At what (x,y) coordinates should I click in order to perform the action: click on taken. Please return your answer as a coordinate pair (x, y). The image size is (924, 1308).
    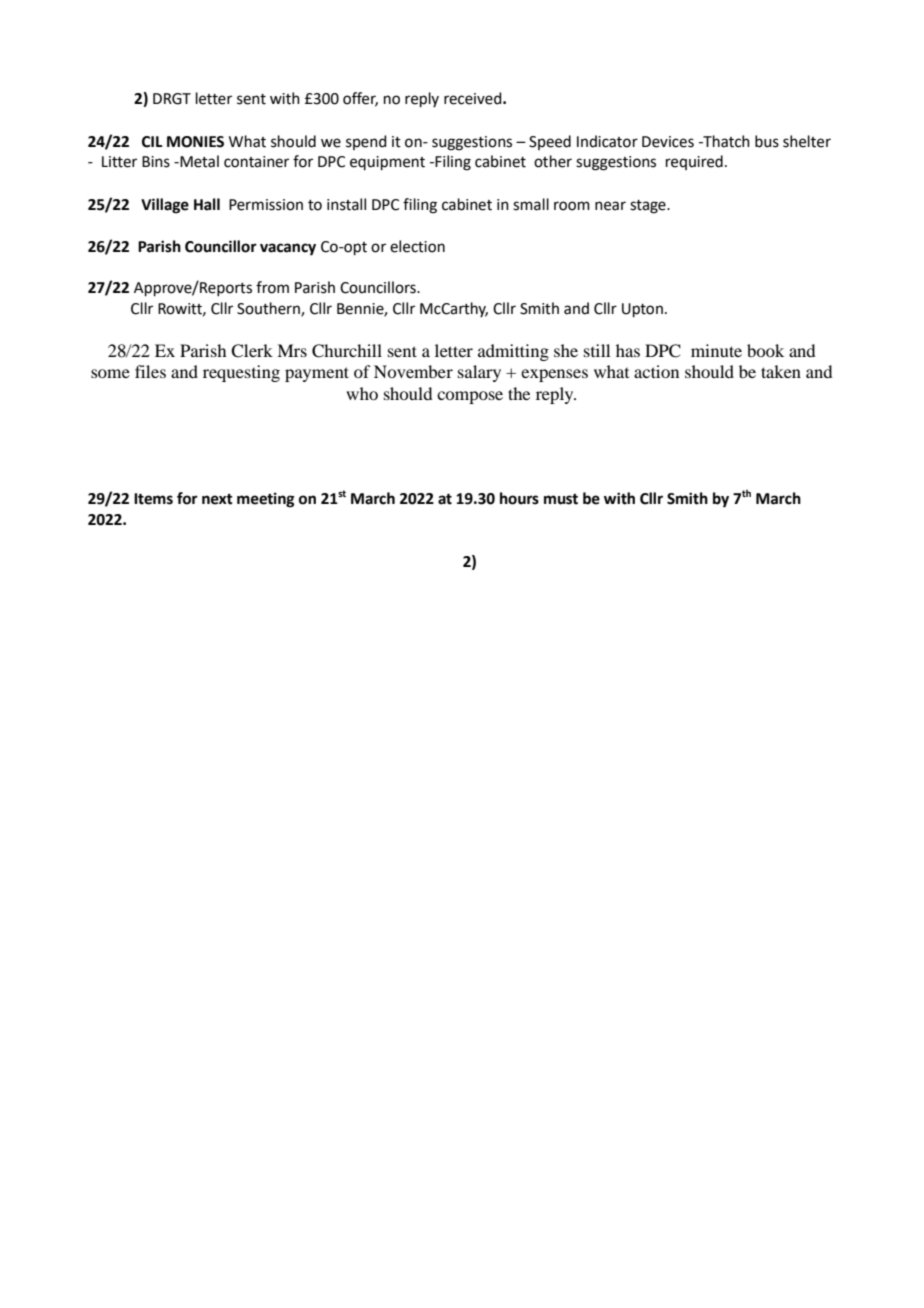
    Looking at the image, I should click on (781, 371).
